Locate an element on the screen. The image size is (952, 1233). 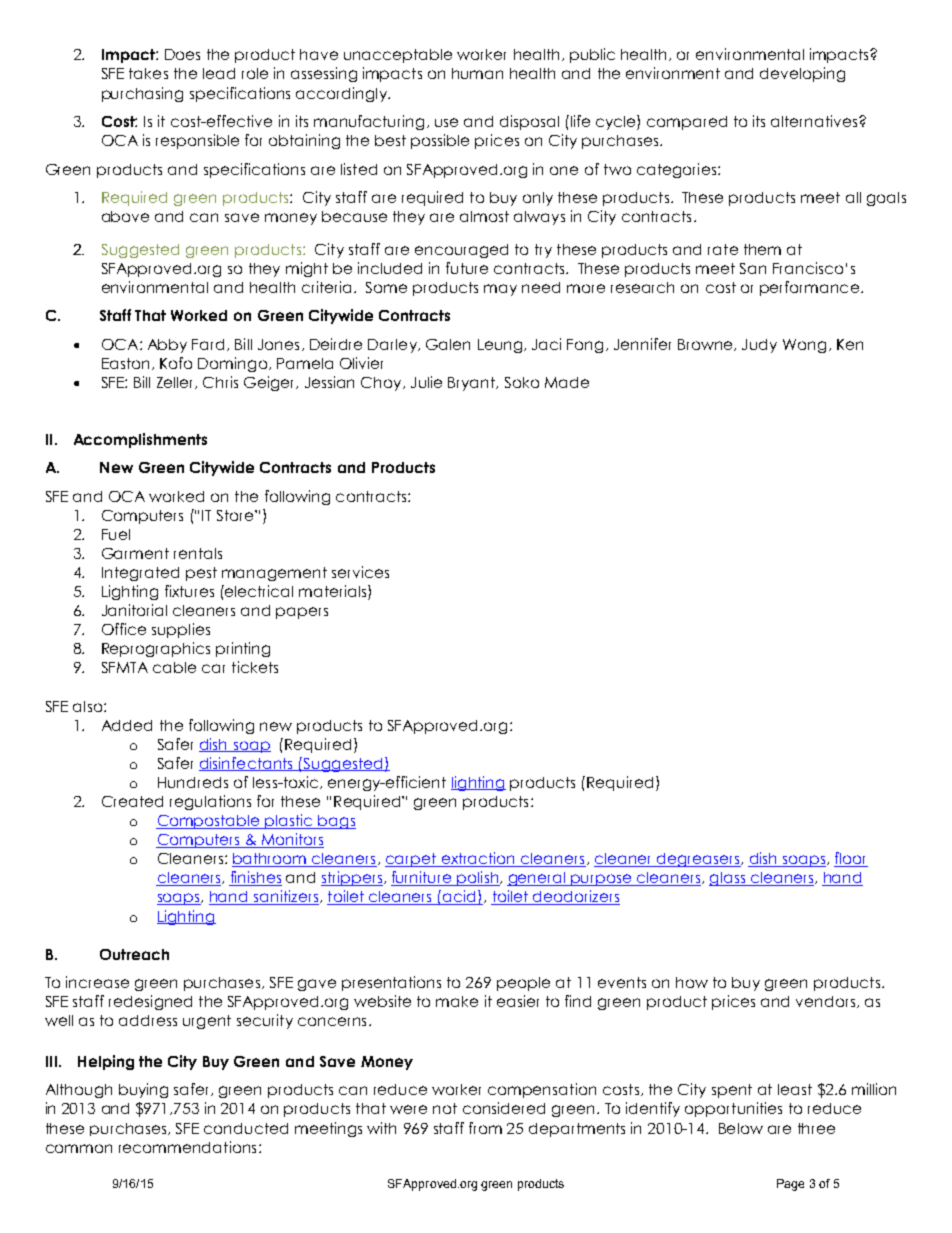
purchasing is located at coordinates (142, 94).
